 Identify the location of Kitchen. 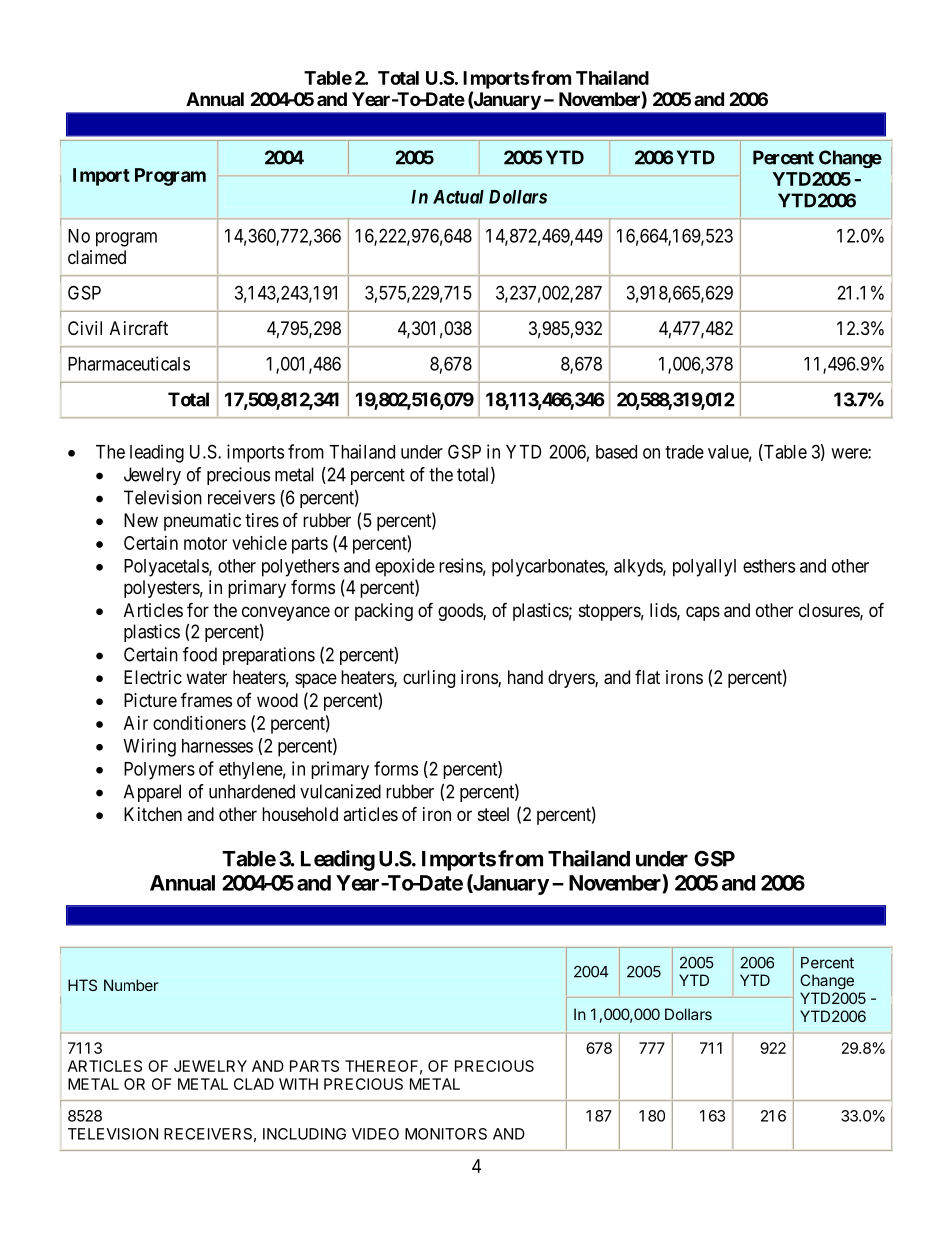
(153, 814).
